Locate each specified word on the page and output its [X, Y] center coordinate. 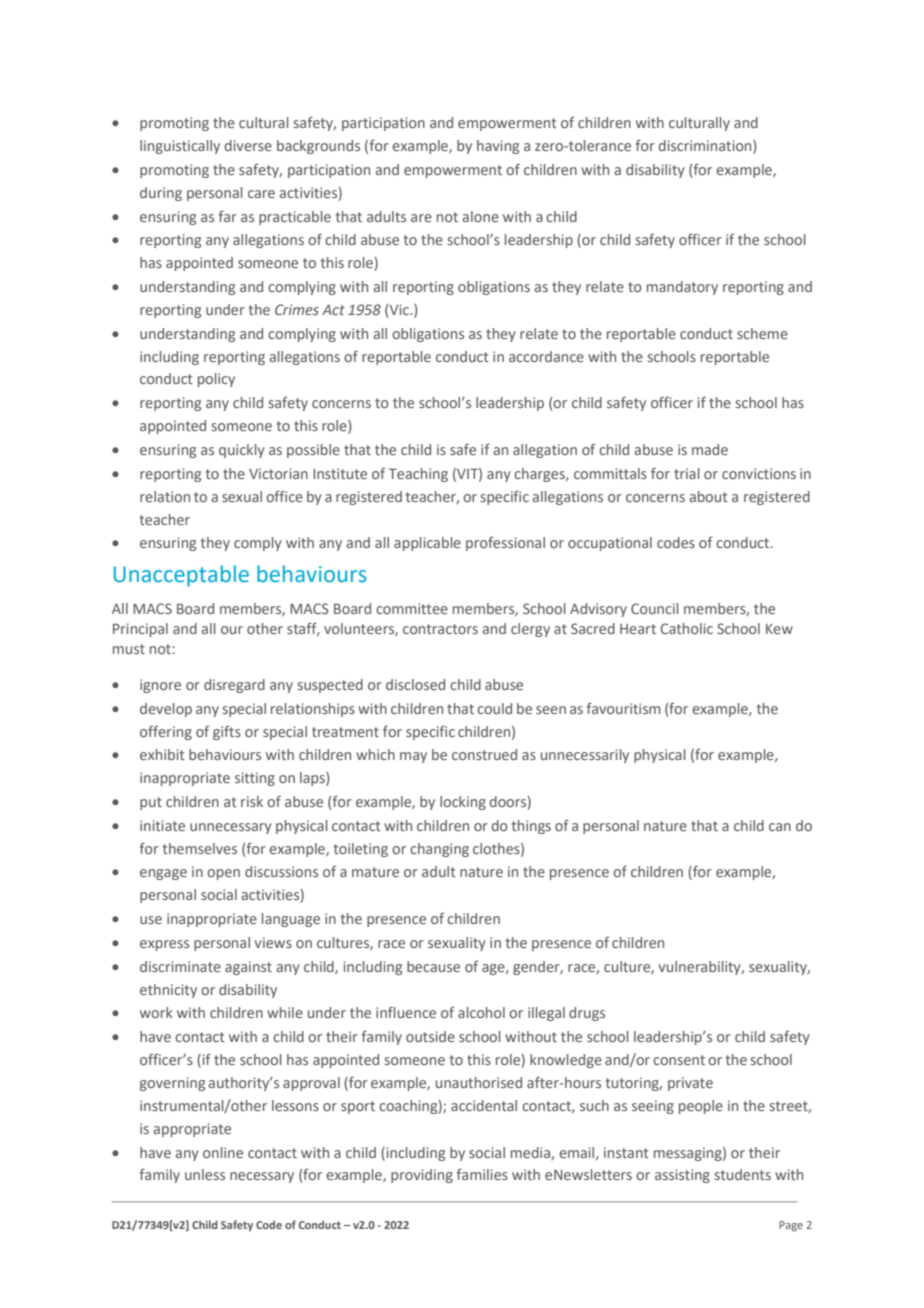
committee [412, 608]
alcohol [481, 1012]
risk [252, 801]
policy [216, 380]
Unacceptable [181, 576]
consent [679, 1060]
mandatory [682, 288]
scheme [762, 333]
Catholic [687, 628]
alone [480, 216]
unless [205, 1174]
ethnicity [168, 991]
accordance [546, 356]
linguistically [180, 147]
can [780, 827]
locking [463, 803]
